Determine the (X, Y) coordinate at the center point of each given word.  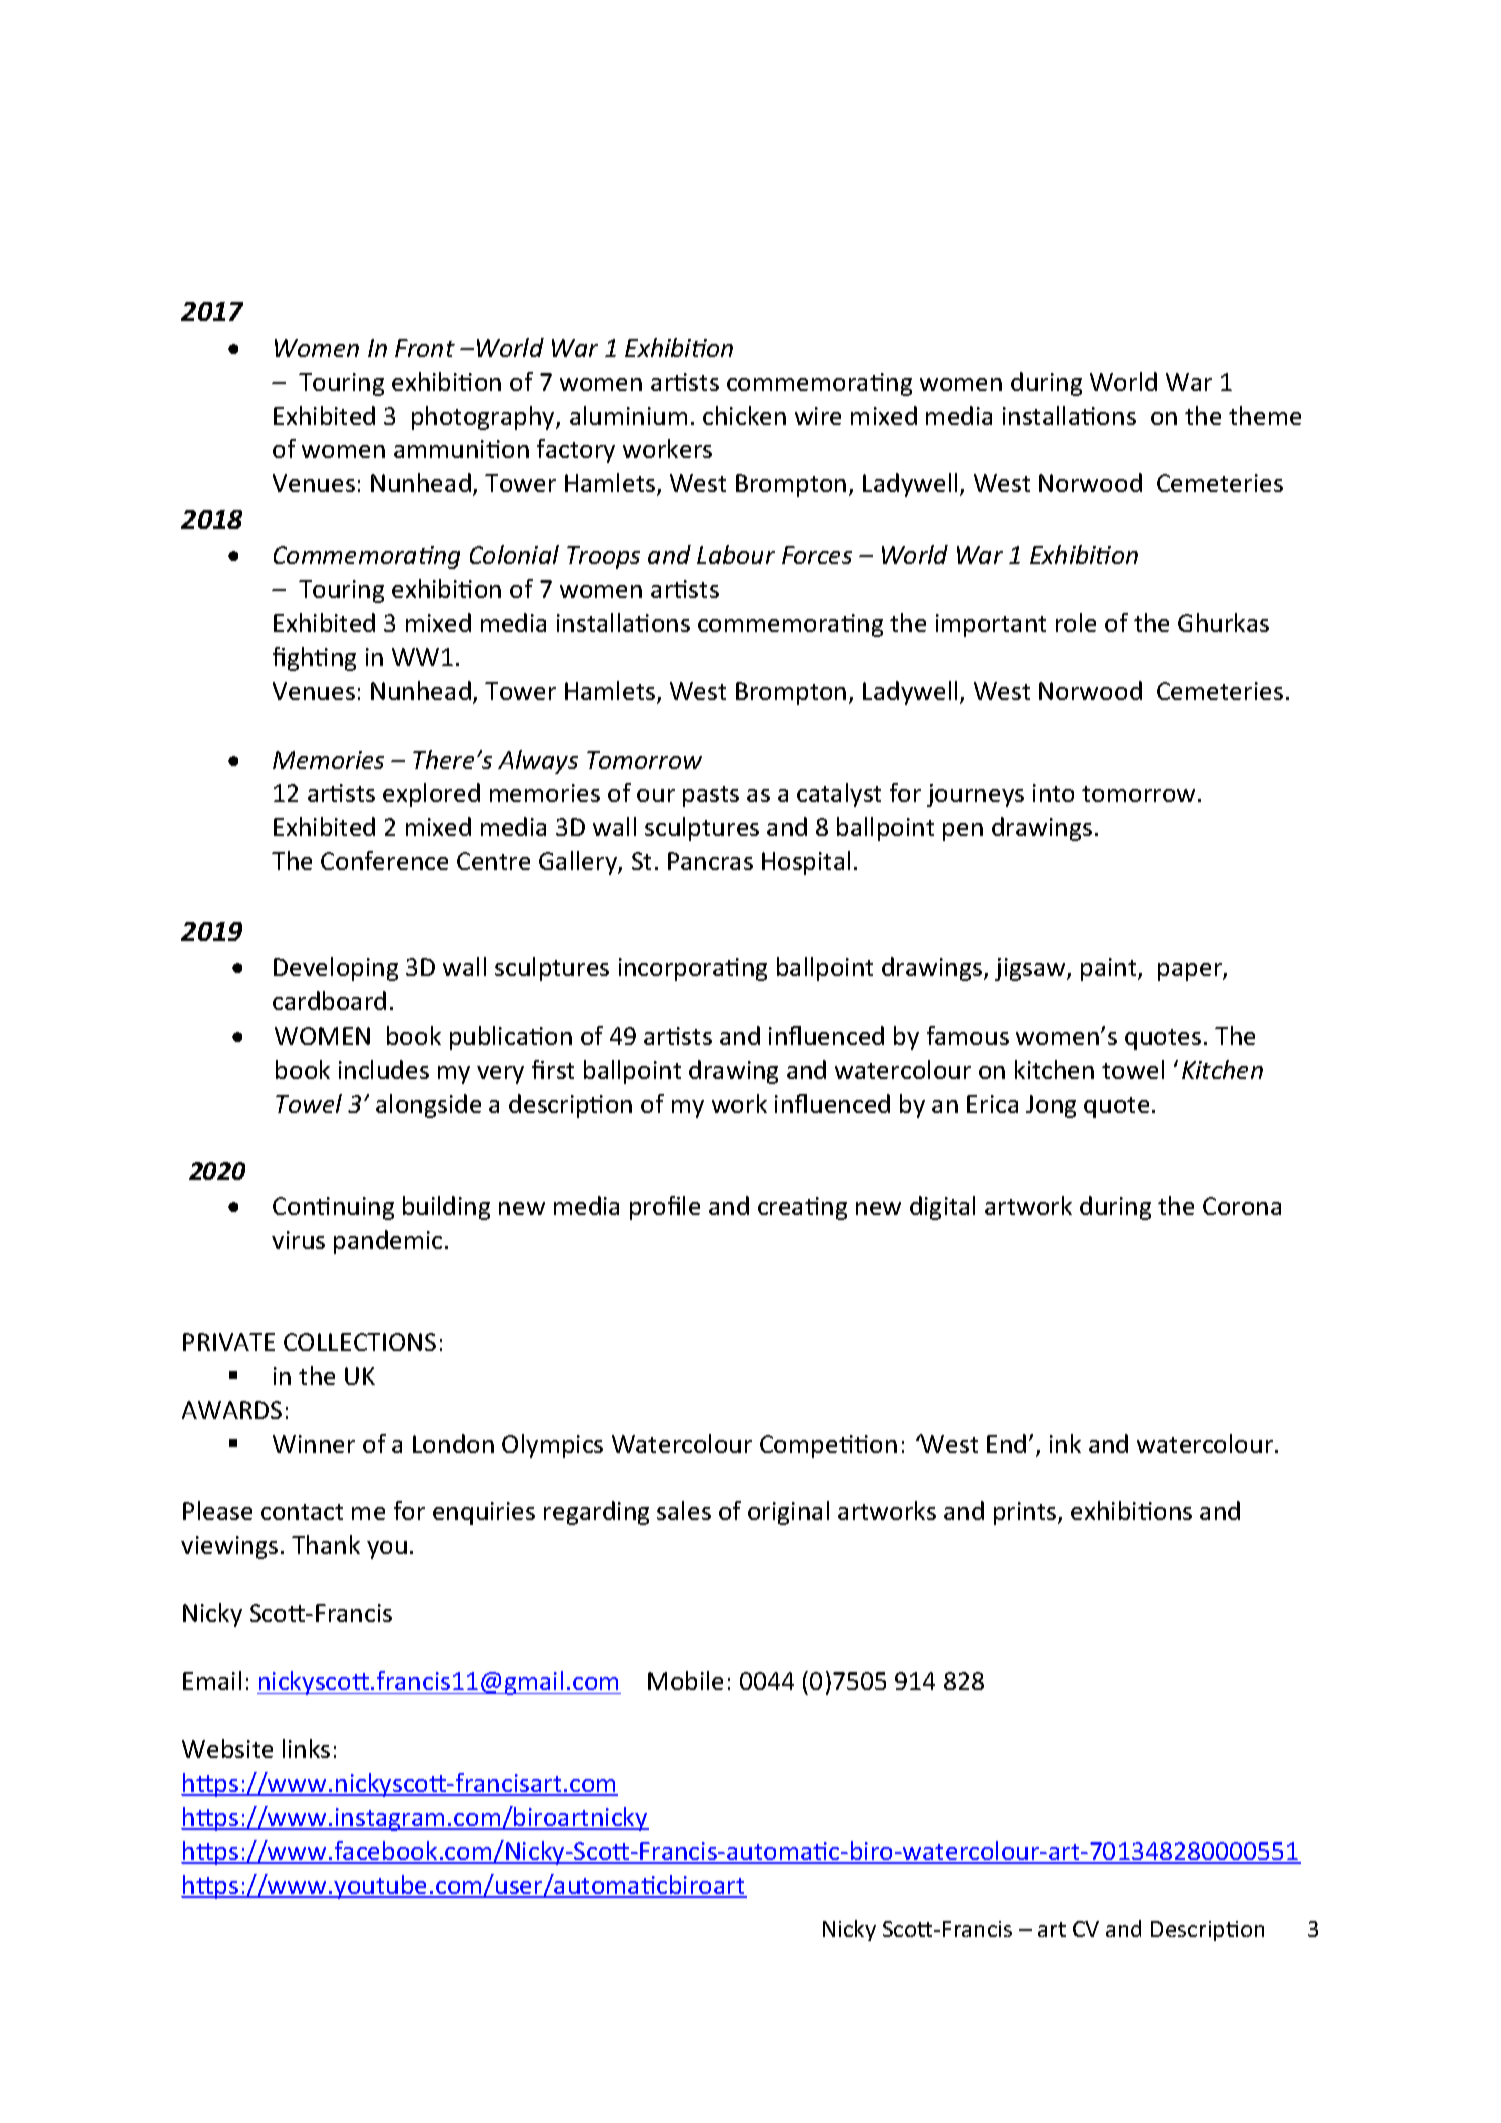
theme (1265, 415)
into (1053, 793)
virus (298, 1240)
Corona (1242, 1206)
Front (425, 348)
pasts (711, 796)
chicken (744, 415)
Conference (384, 860)
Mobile (685, 1680)
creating (802, 1208)
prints (1026, 1513)
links (306, 1748)
